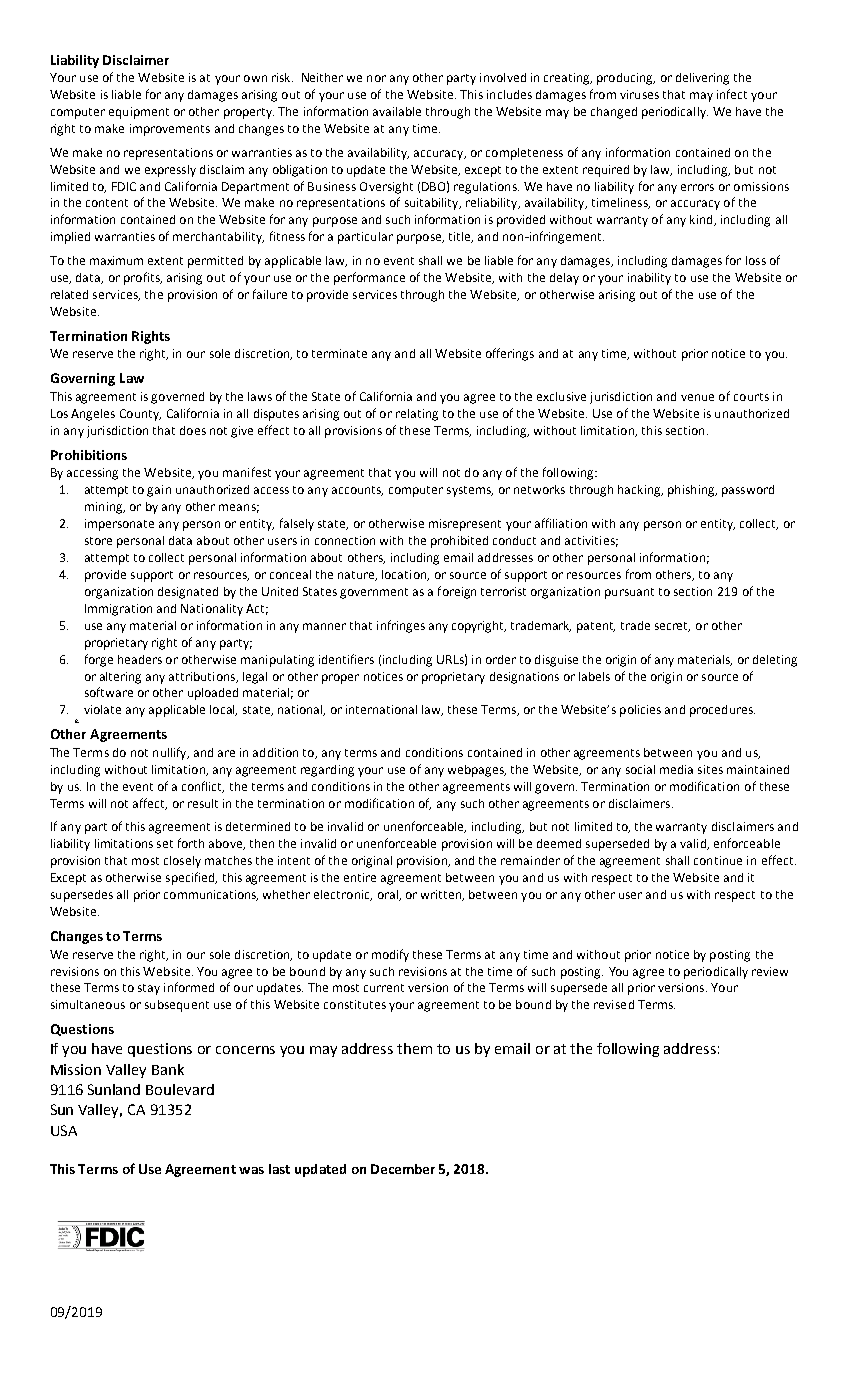 This document has height=1400, width=849. I want to click on available, so click(397, 111).
